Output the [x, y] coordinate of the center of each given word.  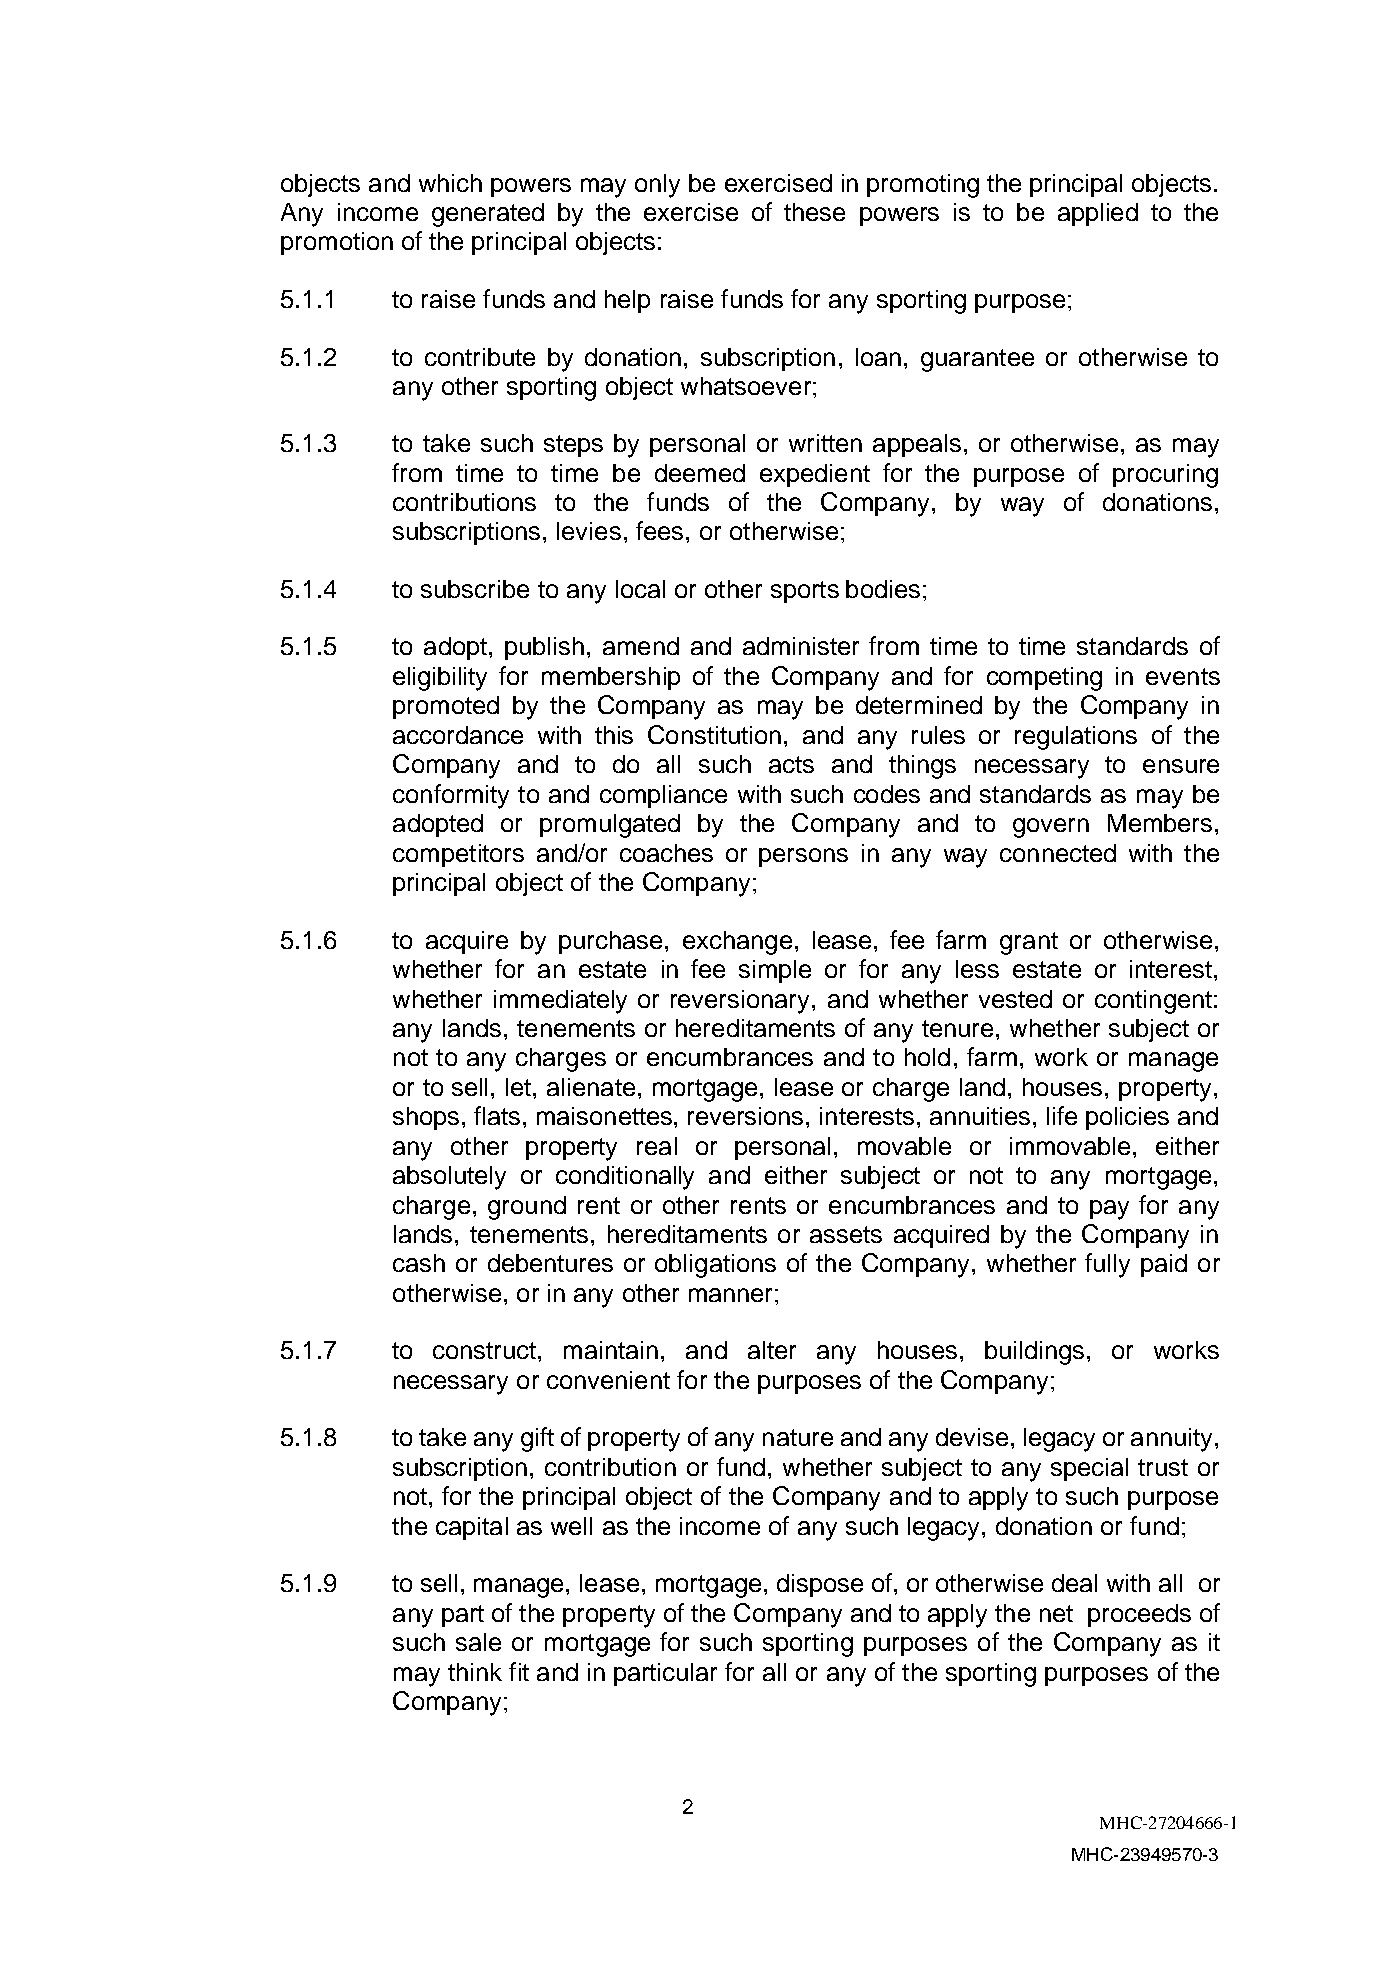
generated [488, 215]
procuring [1165, 476]
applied [1098, 214]
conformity [451, 796]
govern [1051, 828]
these [814, 212]
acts [791, 764]
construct [484, 1350]
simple [775, 971]
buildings [1034, 1353]
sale [478, 1642]
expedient [815, 475]
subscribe [475, 589]
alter [772, 1350]
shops [426, 1118]
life [1062, 1115]
